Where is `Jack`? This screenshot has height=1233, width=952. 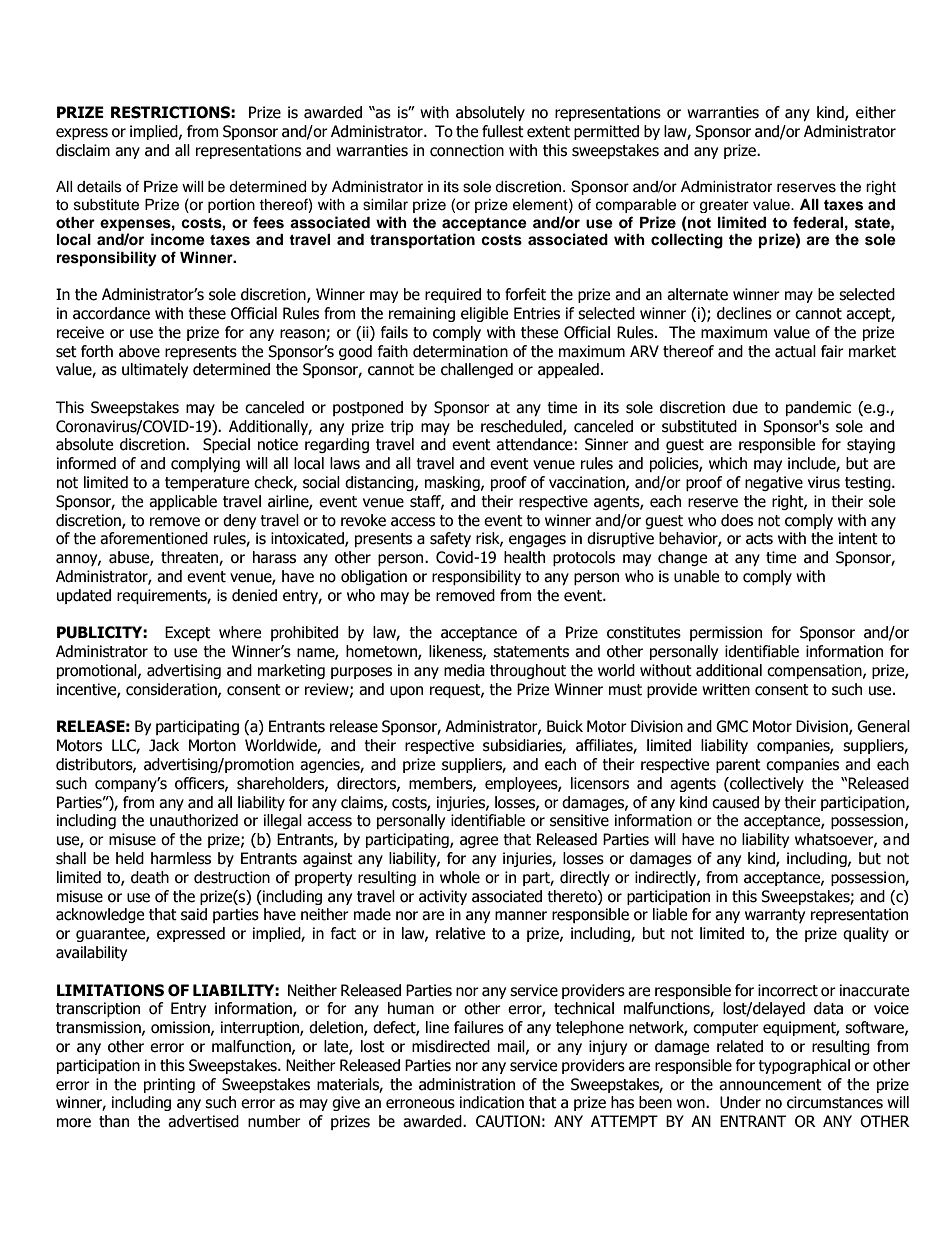
Jack is located at coordinates (164, 745).
